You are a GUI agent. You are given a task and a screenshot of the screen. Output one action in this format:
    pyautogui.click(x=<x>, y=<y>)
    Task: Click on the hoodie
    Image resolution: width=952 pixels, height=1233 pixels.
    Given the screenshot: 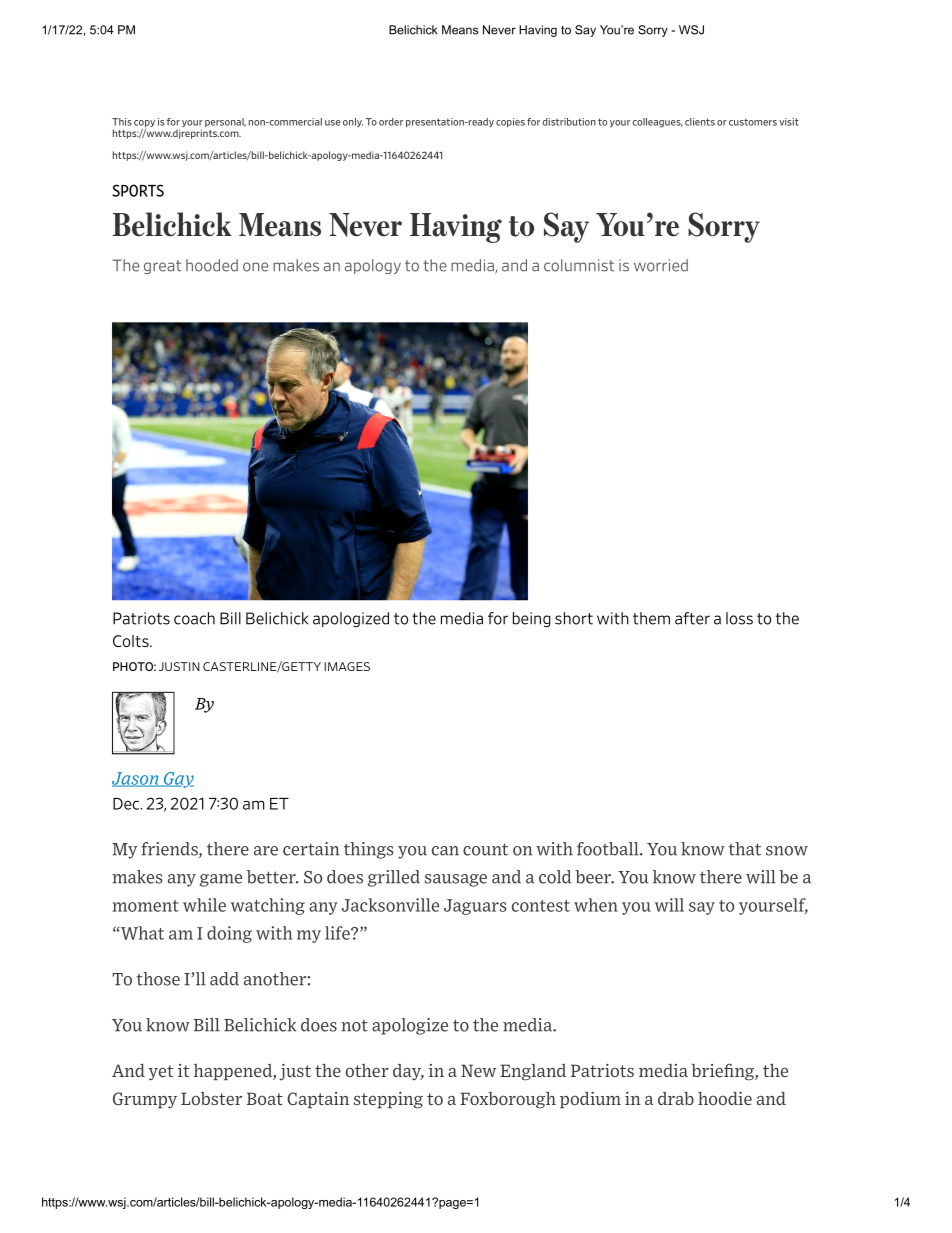 What is the action you would take?
    pyautogui.click(x=725, y=1099)
